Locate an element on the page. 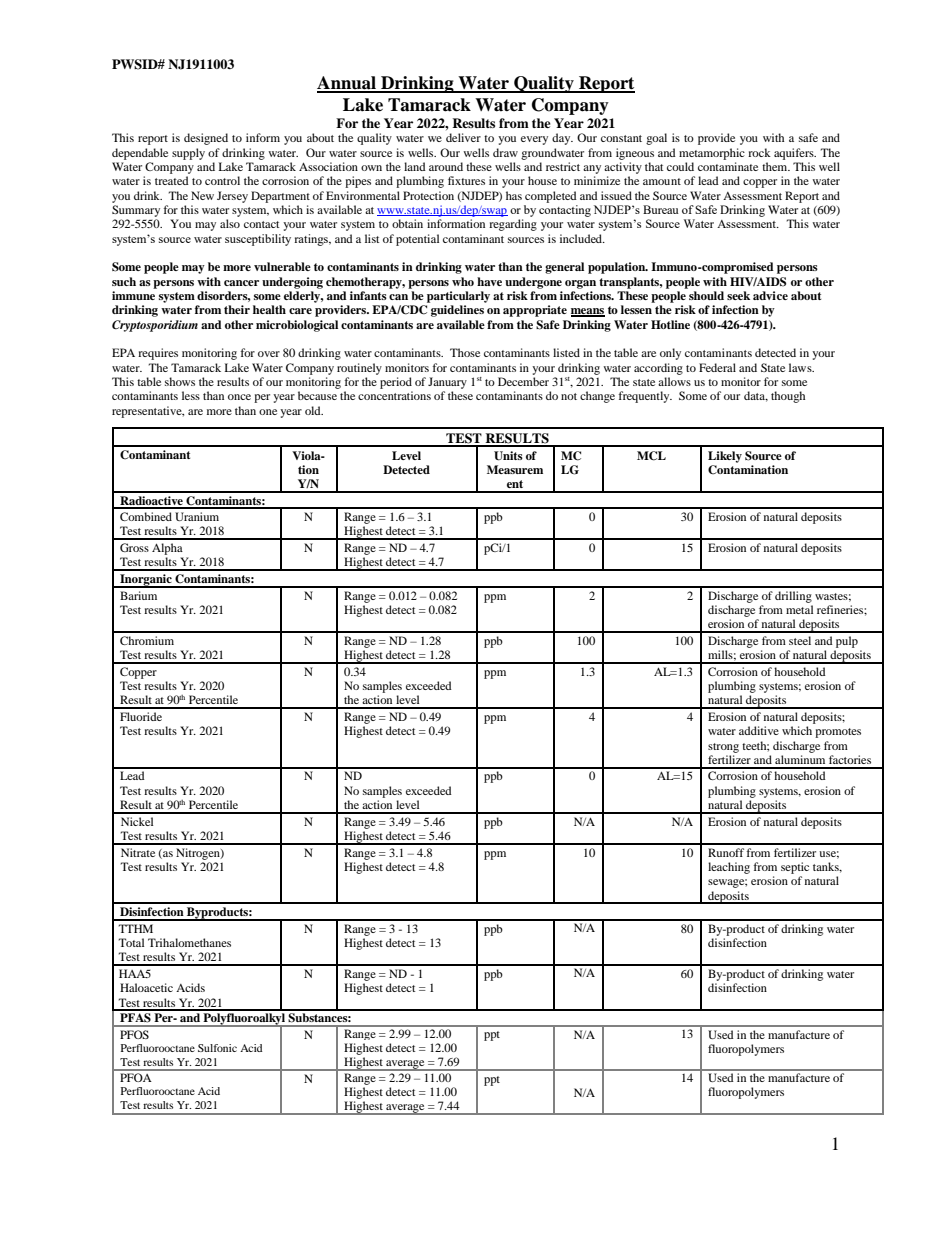 This page has height=1233, width=952. septic is located at coordinates (795, 868).
